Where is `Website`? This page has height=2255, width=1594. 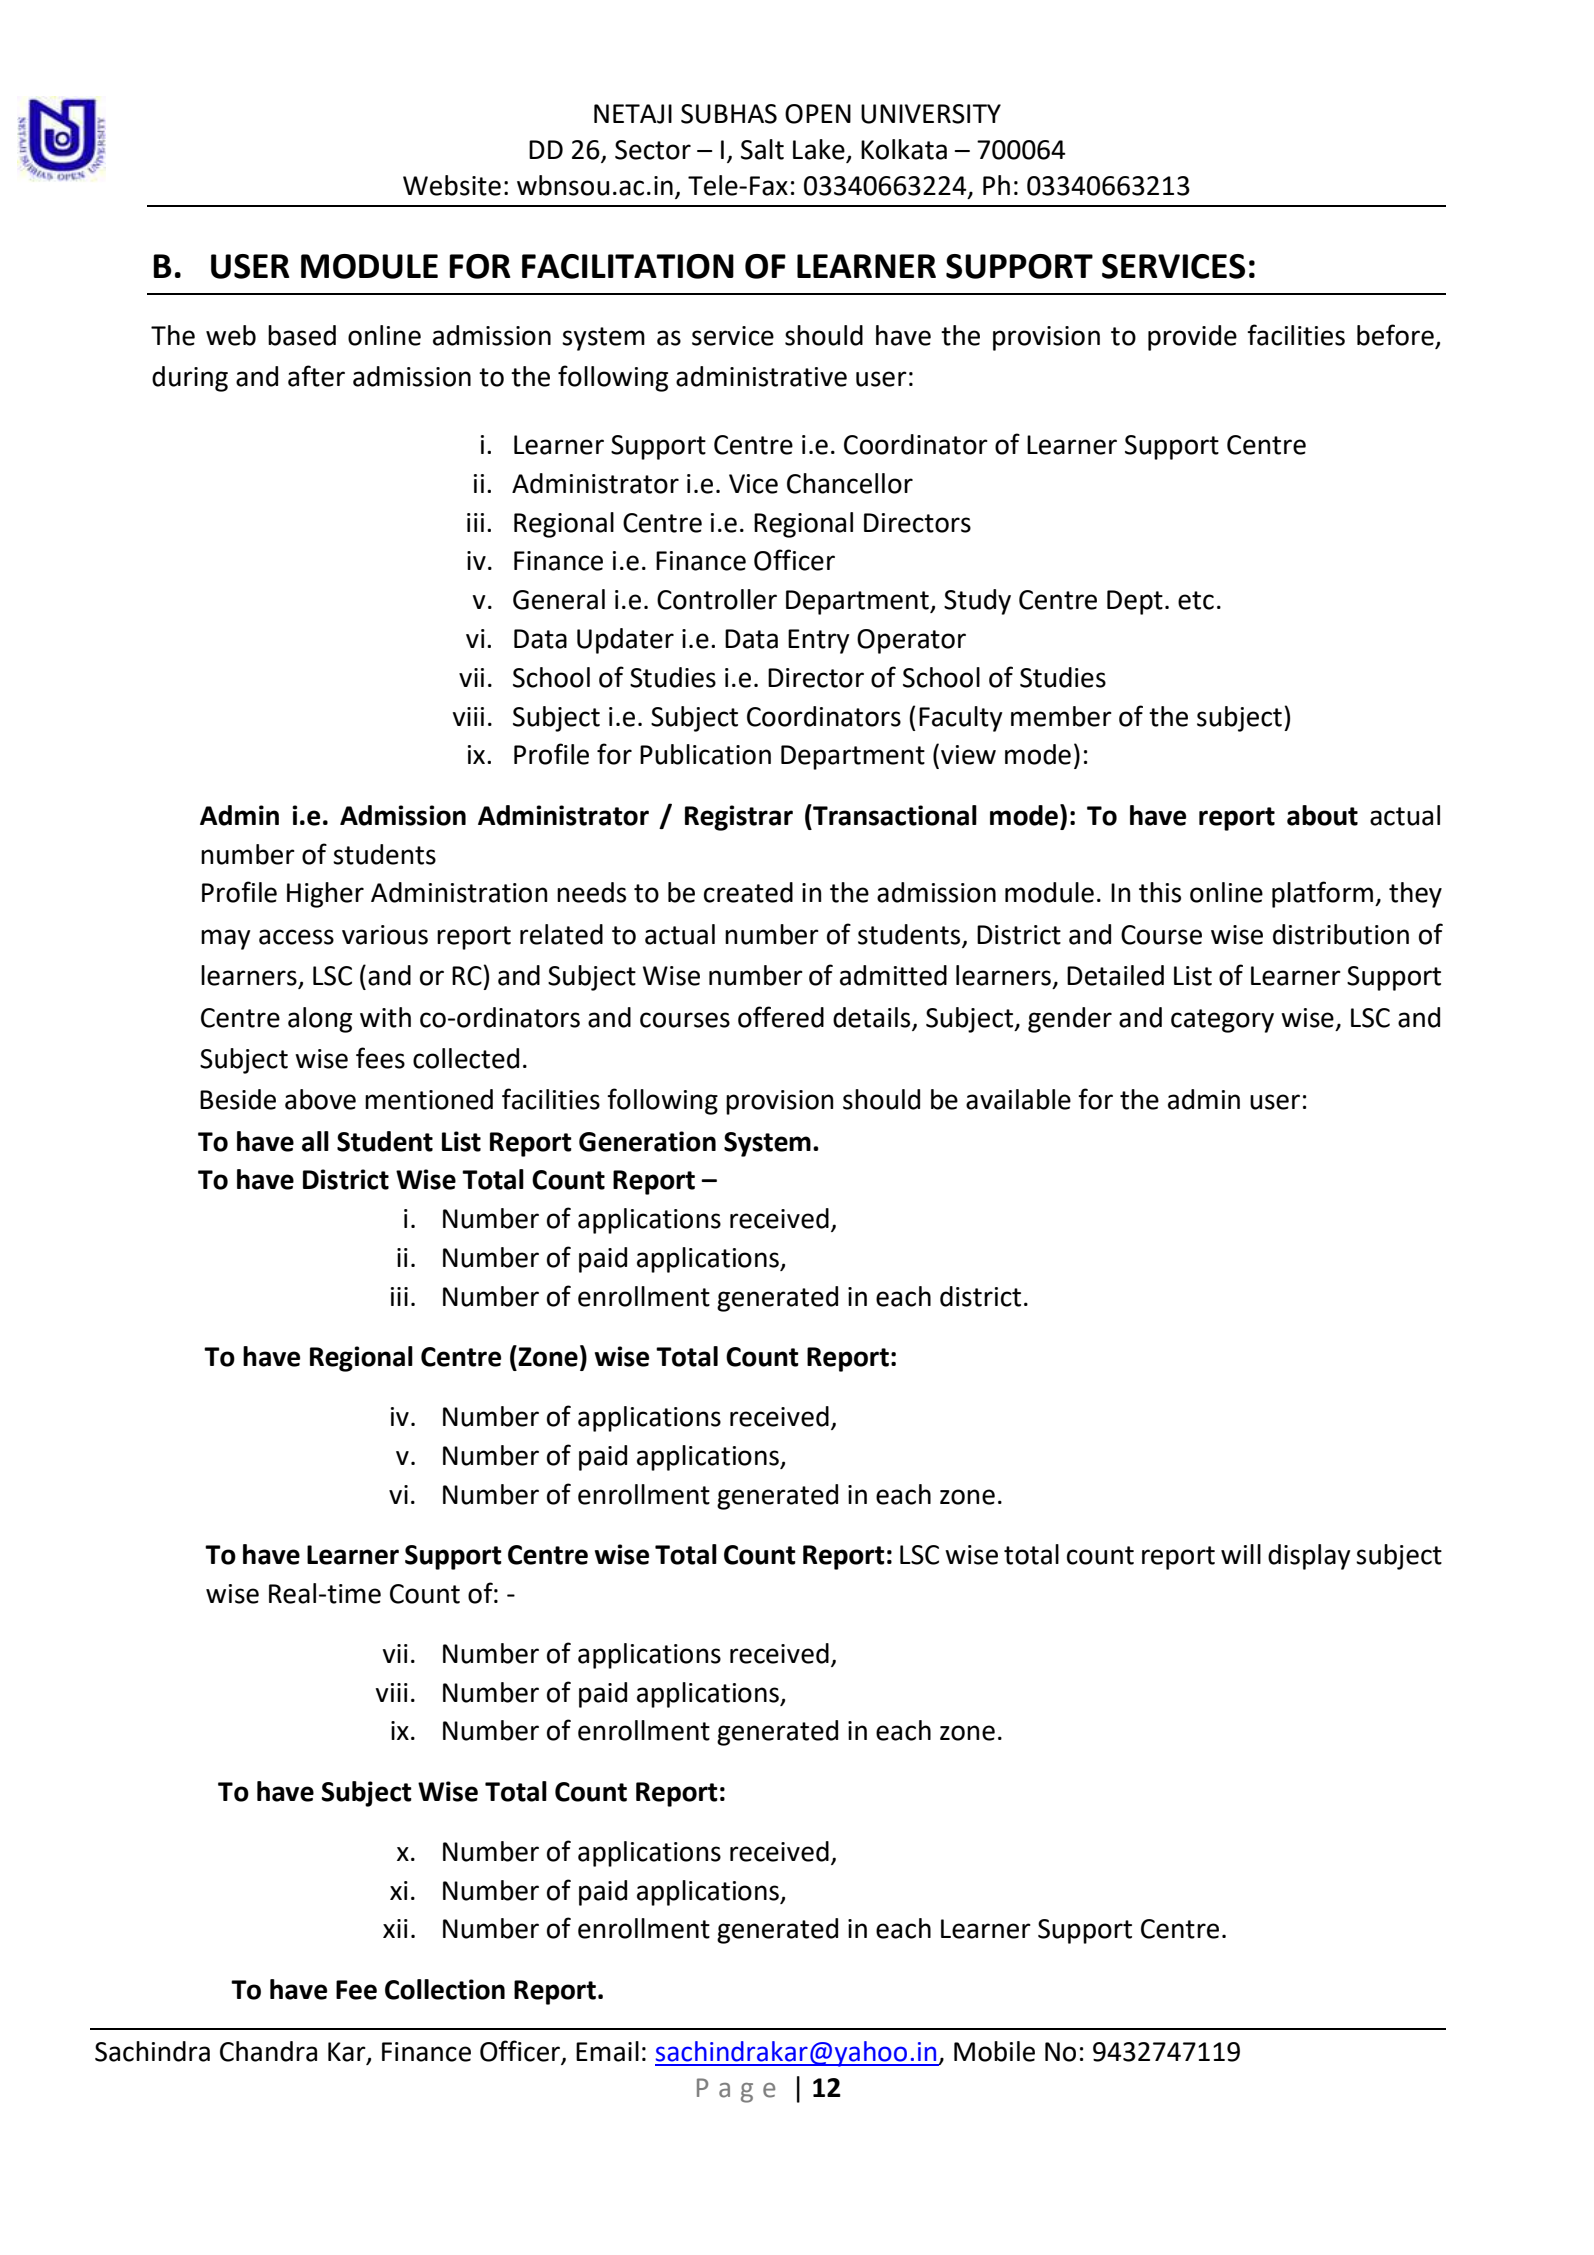 Website is located at coordinates (452, 185).
